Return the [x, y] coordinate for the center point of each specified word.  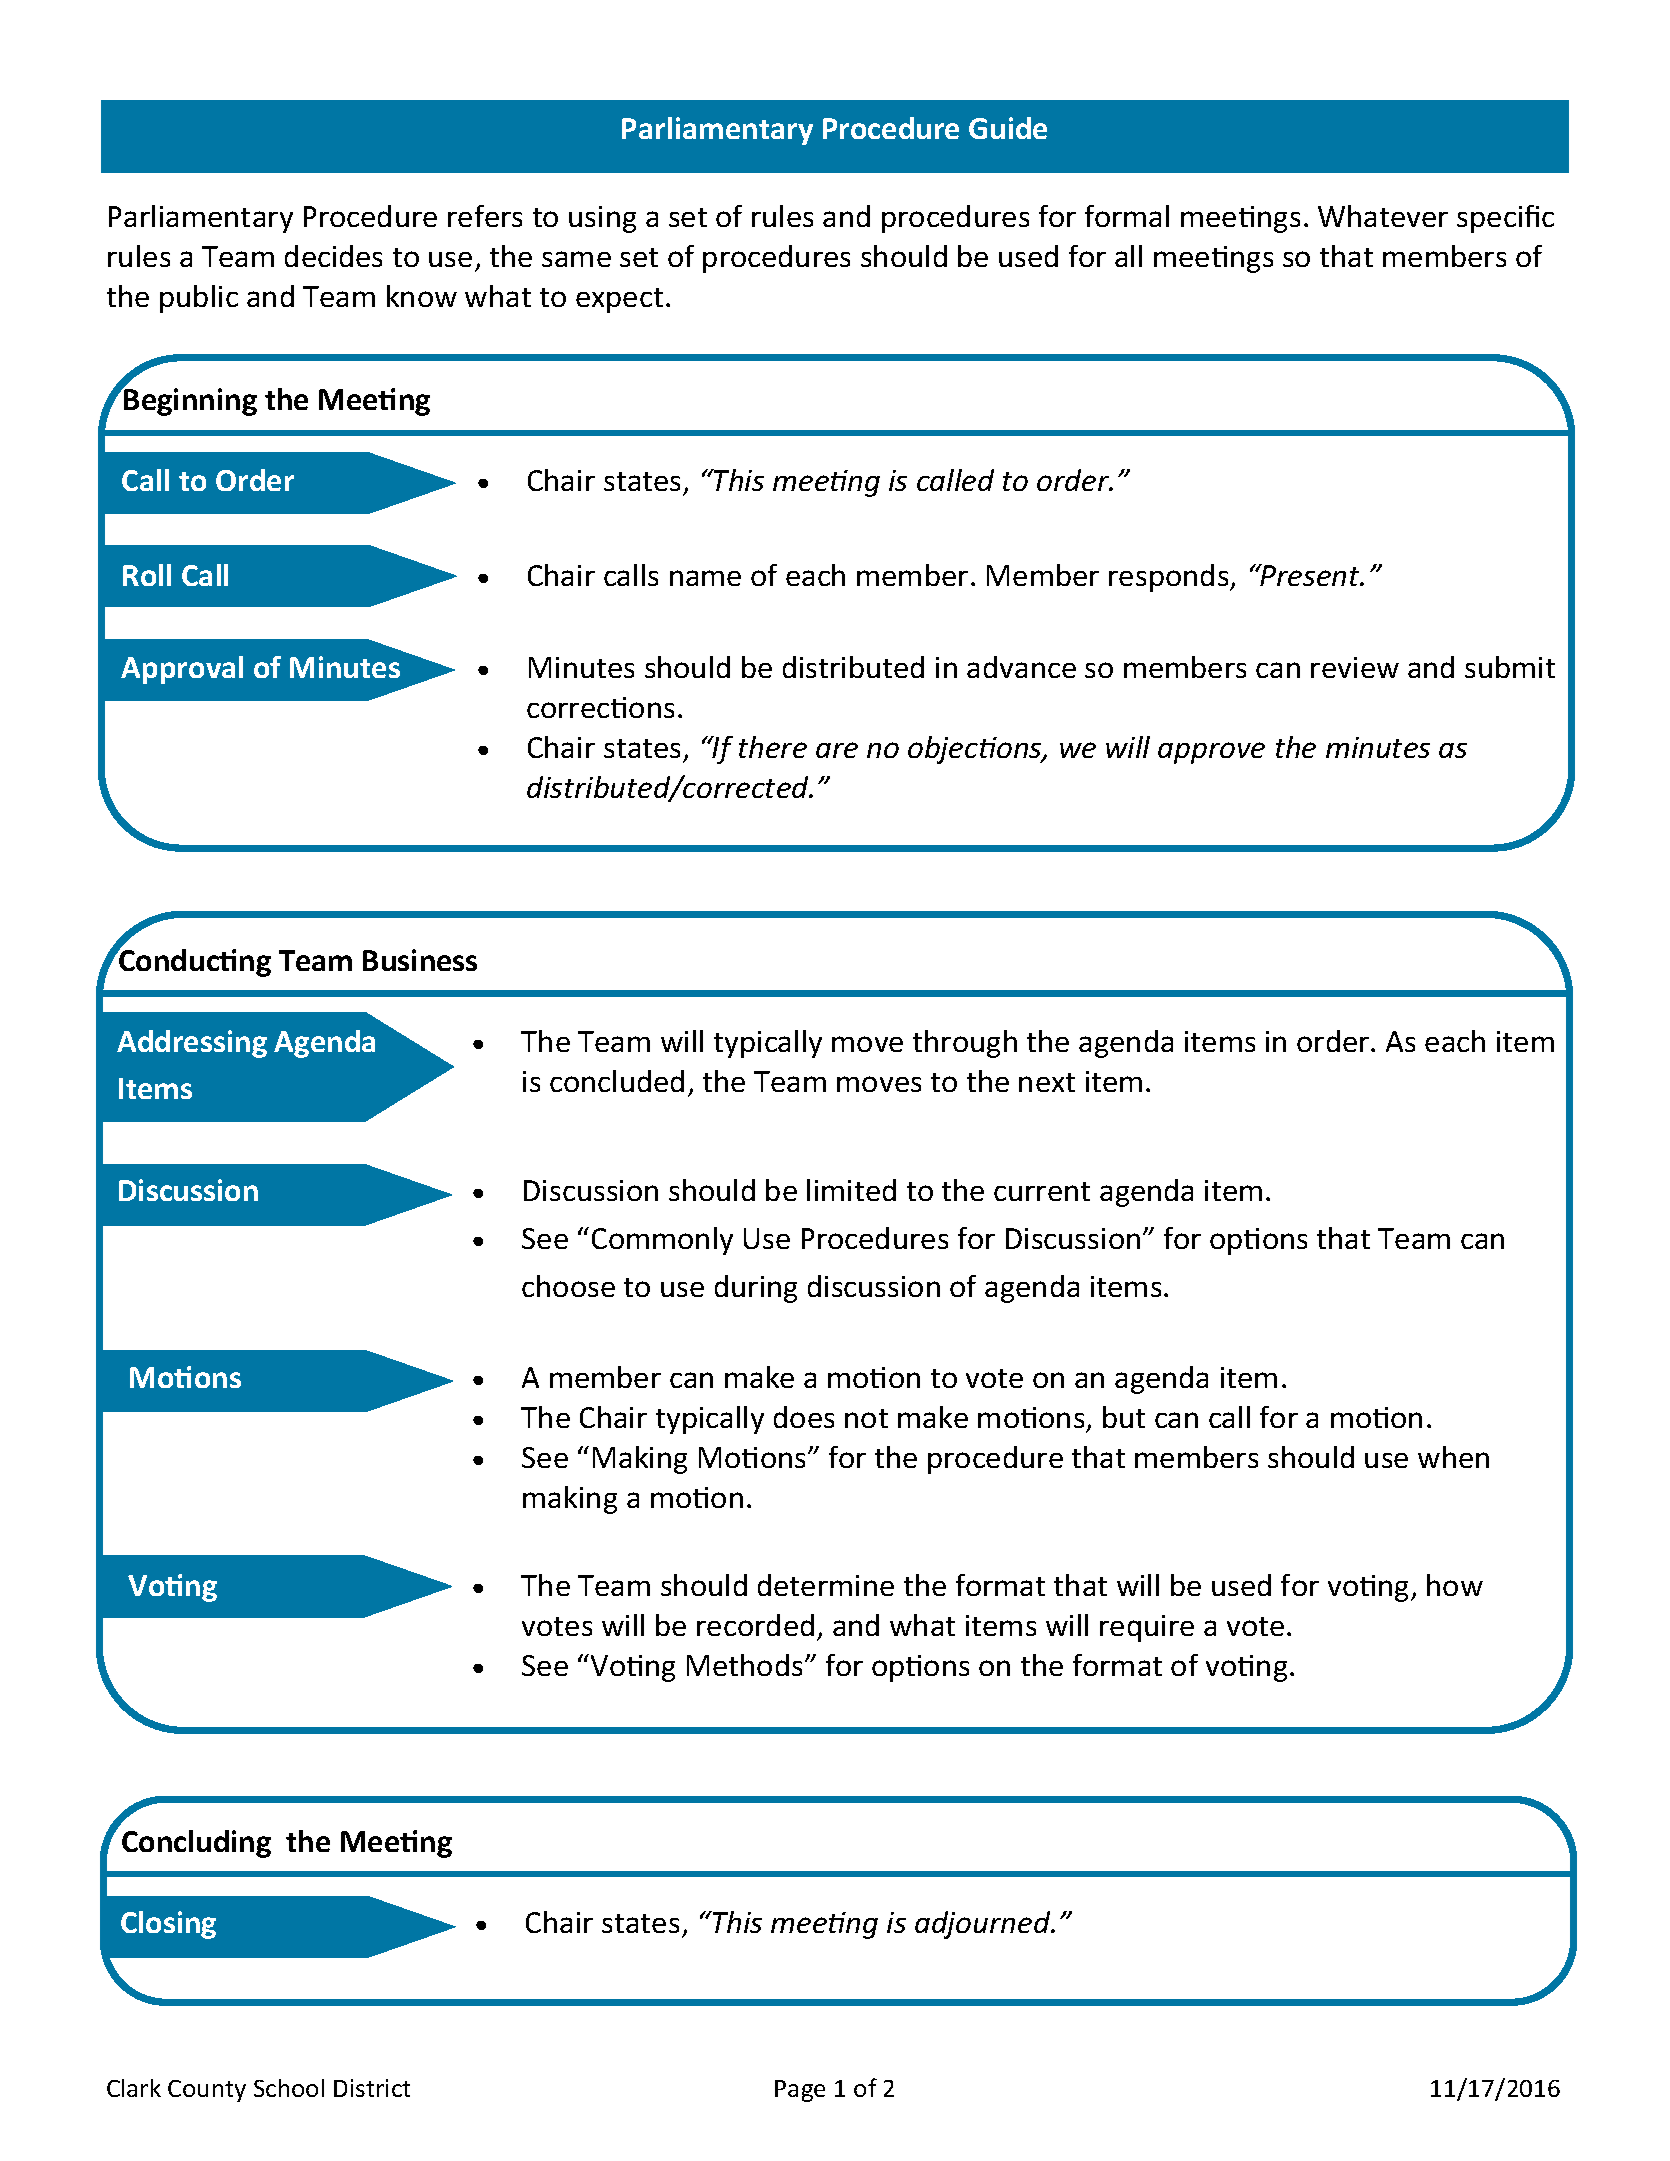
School [289, 2088]
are [837, 750]
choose [568, 1286]
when [1453, 1457]
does [804, 1417]
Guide [1008, 128]
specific [1505, 219]
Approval [182, 670]
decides [333, 256]
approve [1211, 753]
